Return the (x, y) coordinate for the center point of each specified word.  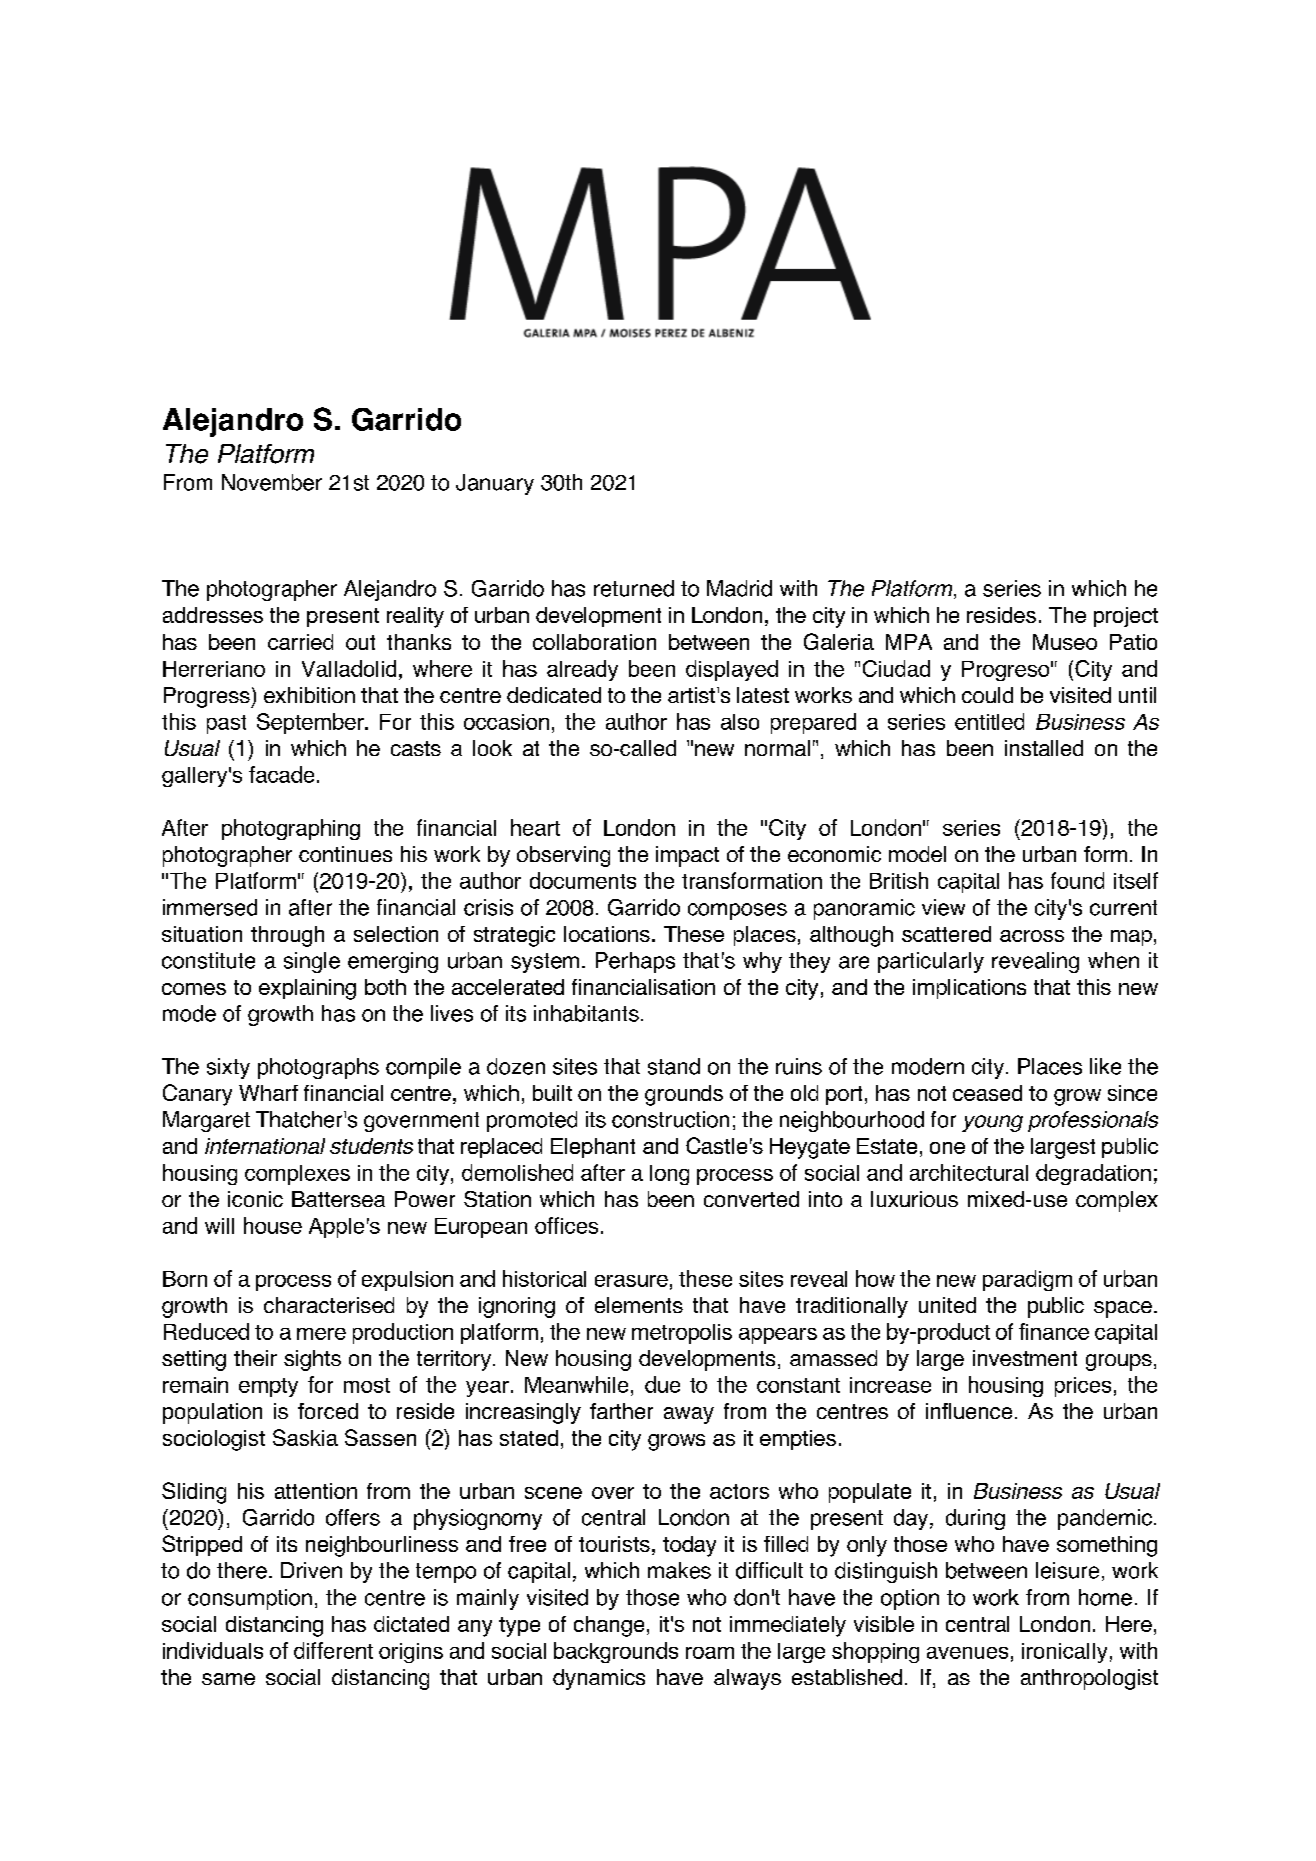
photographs (318, 1068)
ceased (987, 1093)
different (333, 1650)
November (272, 482)
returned (634, 588)
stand (674, 1066)
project (1126, 617)
